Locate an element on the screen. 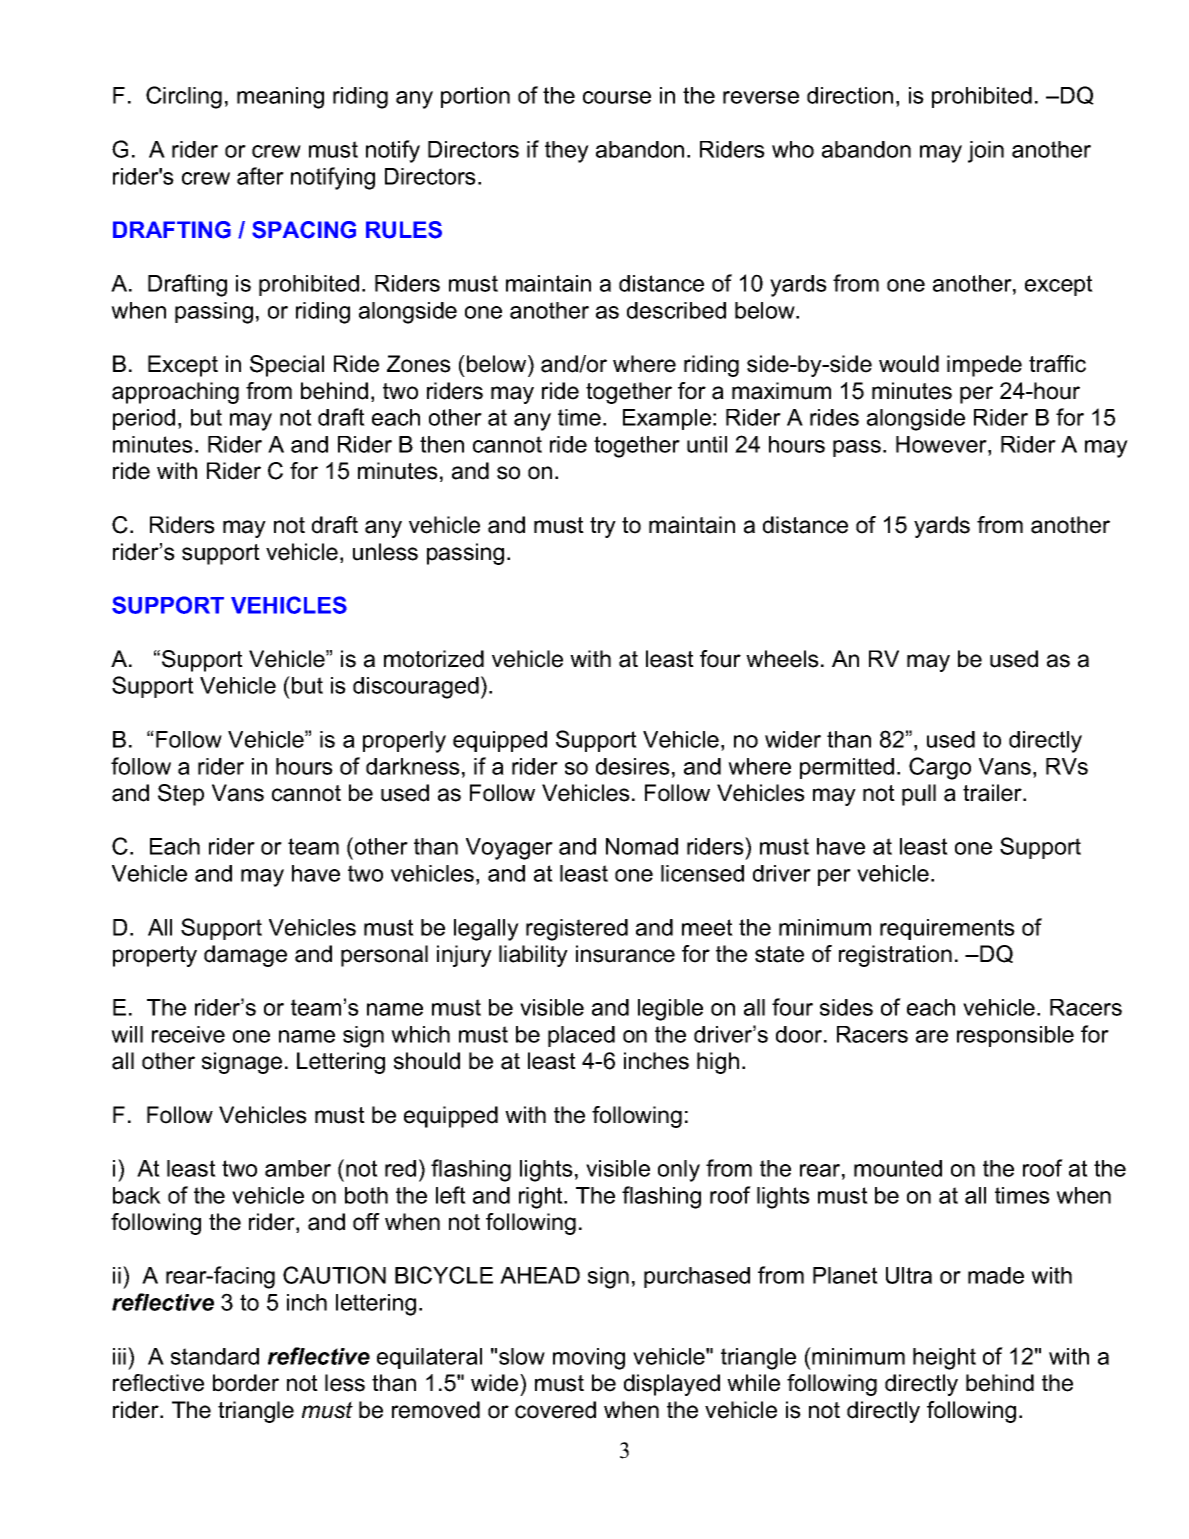  join is located at coordinates (986, 152).
